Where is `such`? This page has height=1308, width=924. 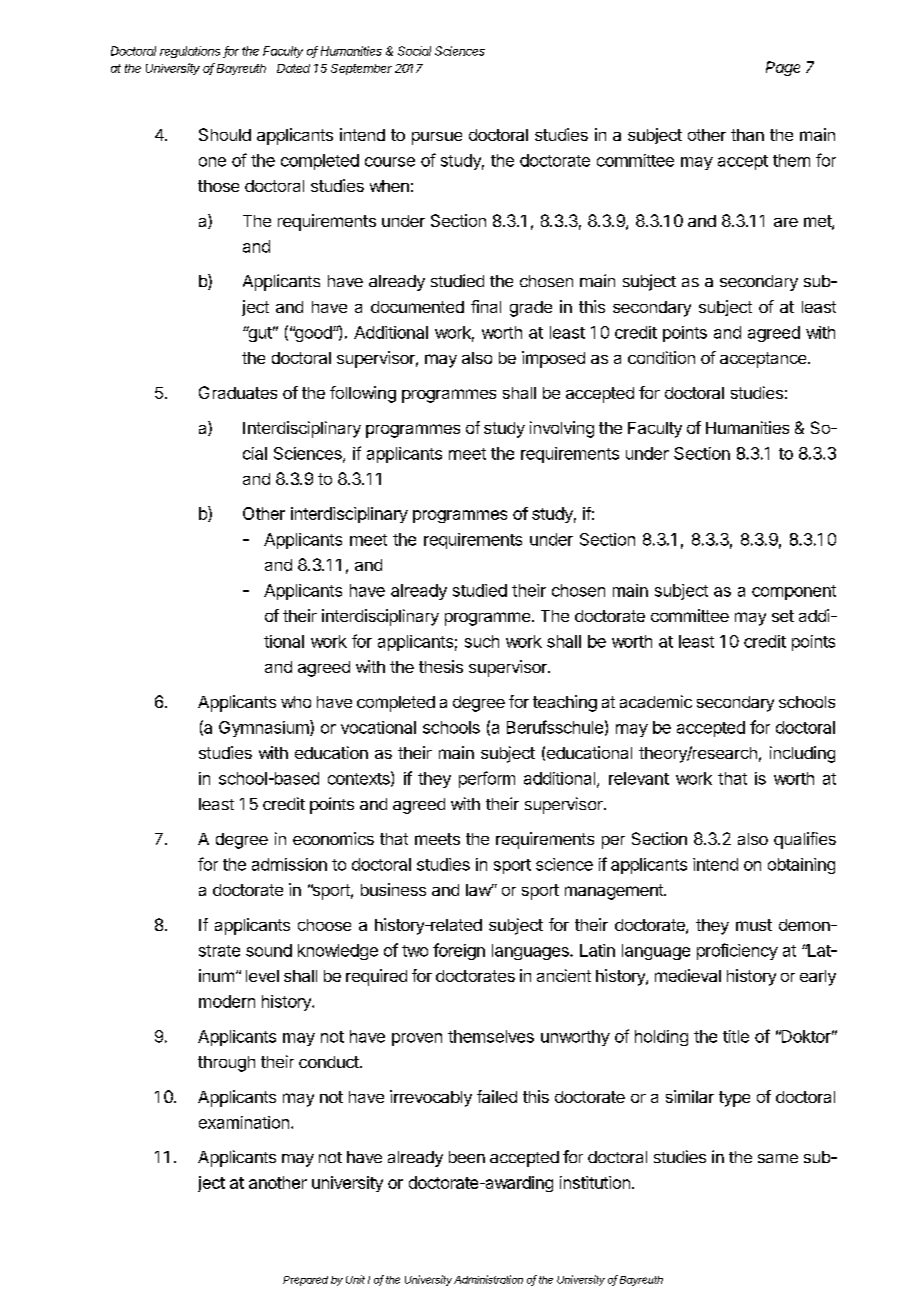
such is located at coordinates (482, 641).
